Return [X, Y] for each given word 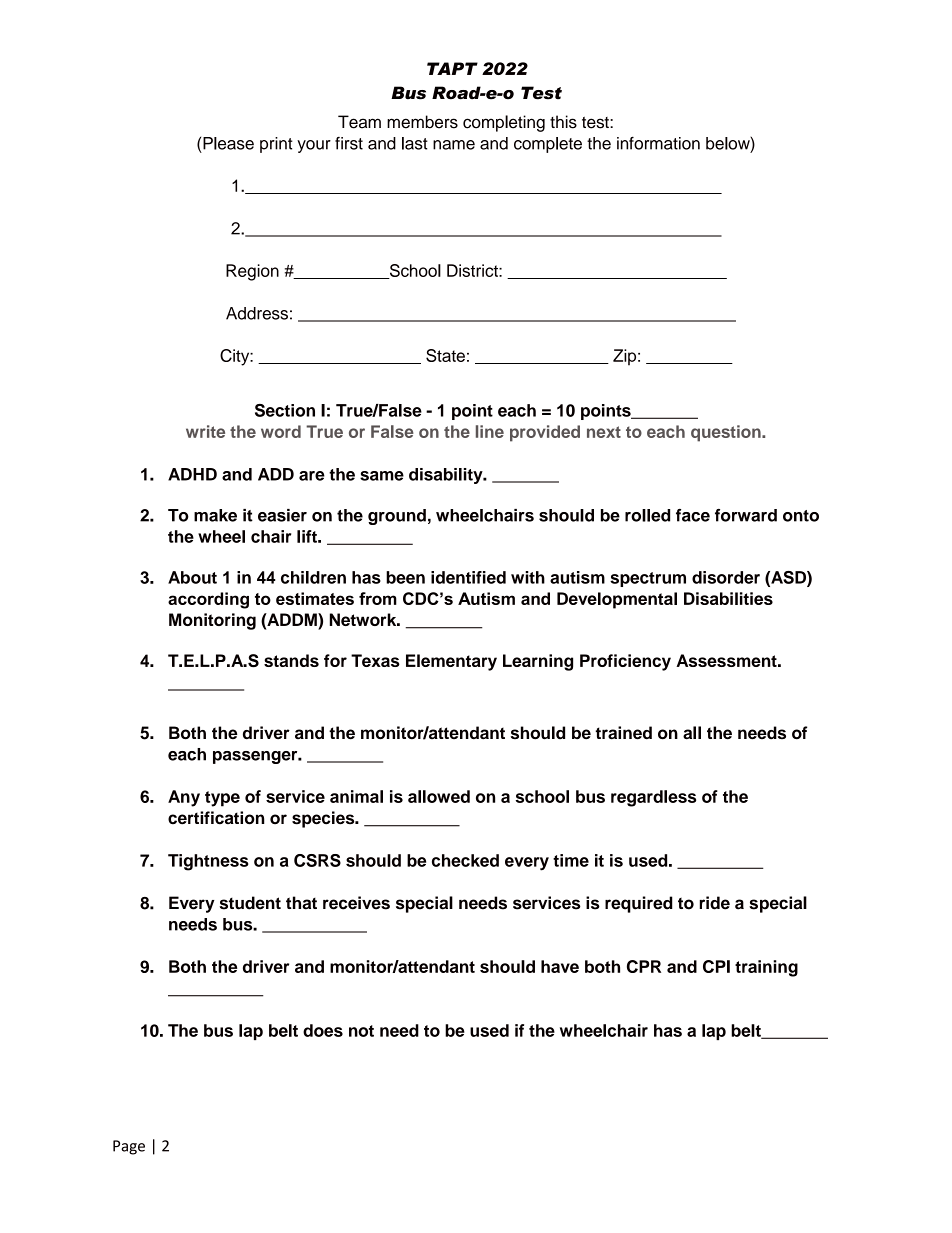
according [208, 600]
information [658, 143]
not [361, 1031]
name [454, 145]
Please [228, 143]
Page [129, 1147]
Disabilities [728, 598]
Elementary [451, 662]
